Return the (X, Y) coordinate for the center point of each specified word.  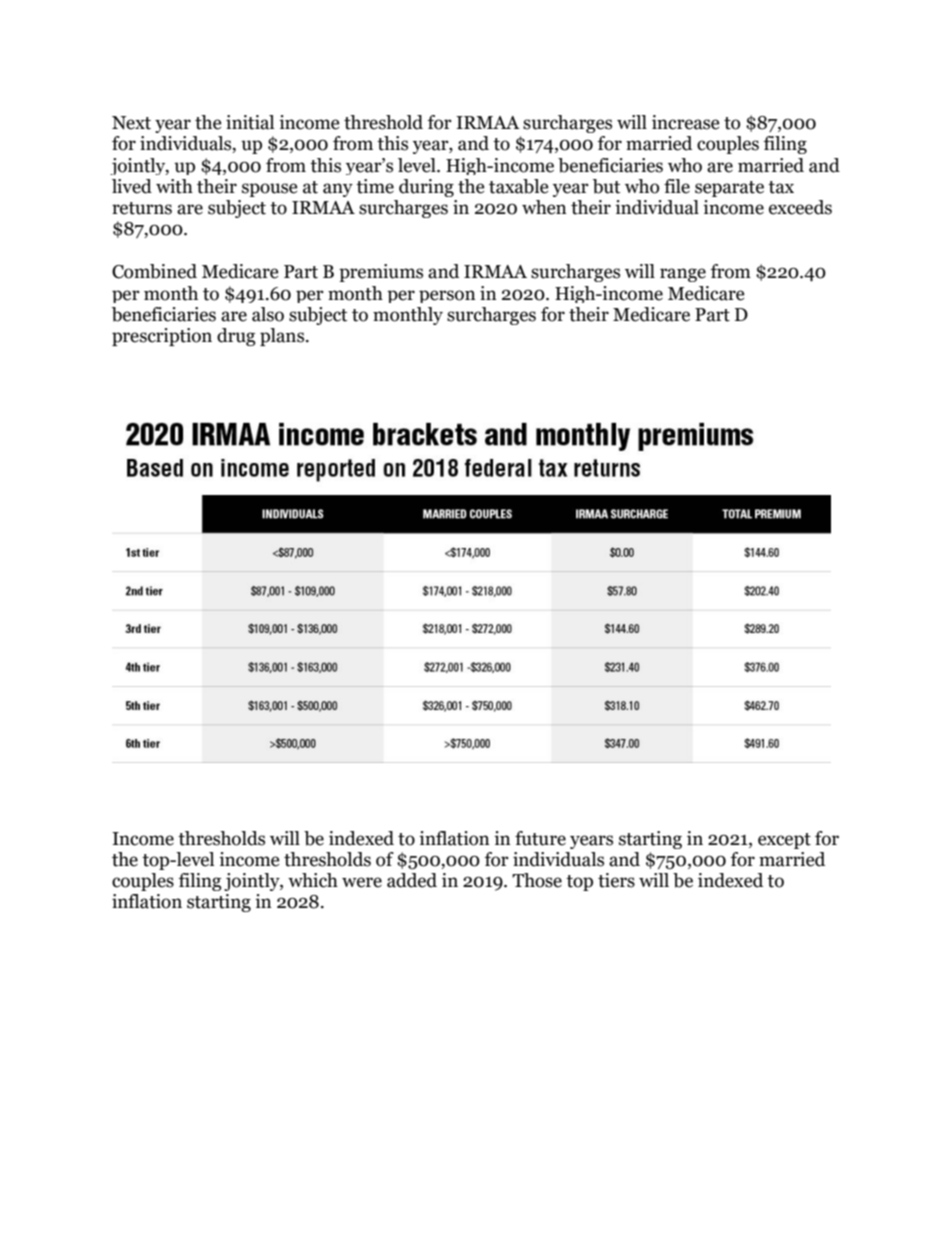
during (426, 188)
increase (686, 122)
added (412, 880)
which (313, 880)
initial (250, 122)
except (784, 841)
